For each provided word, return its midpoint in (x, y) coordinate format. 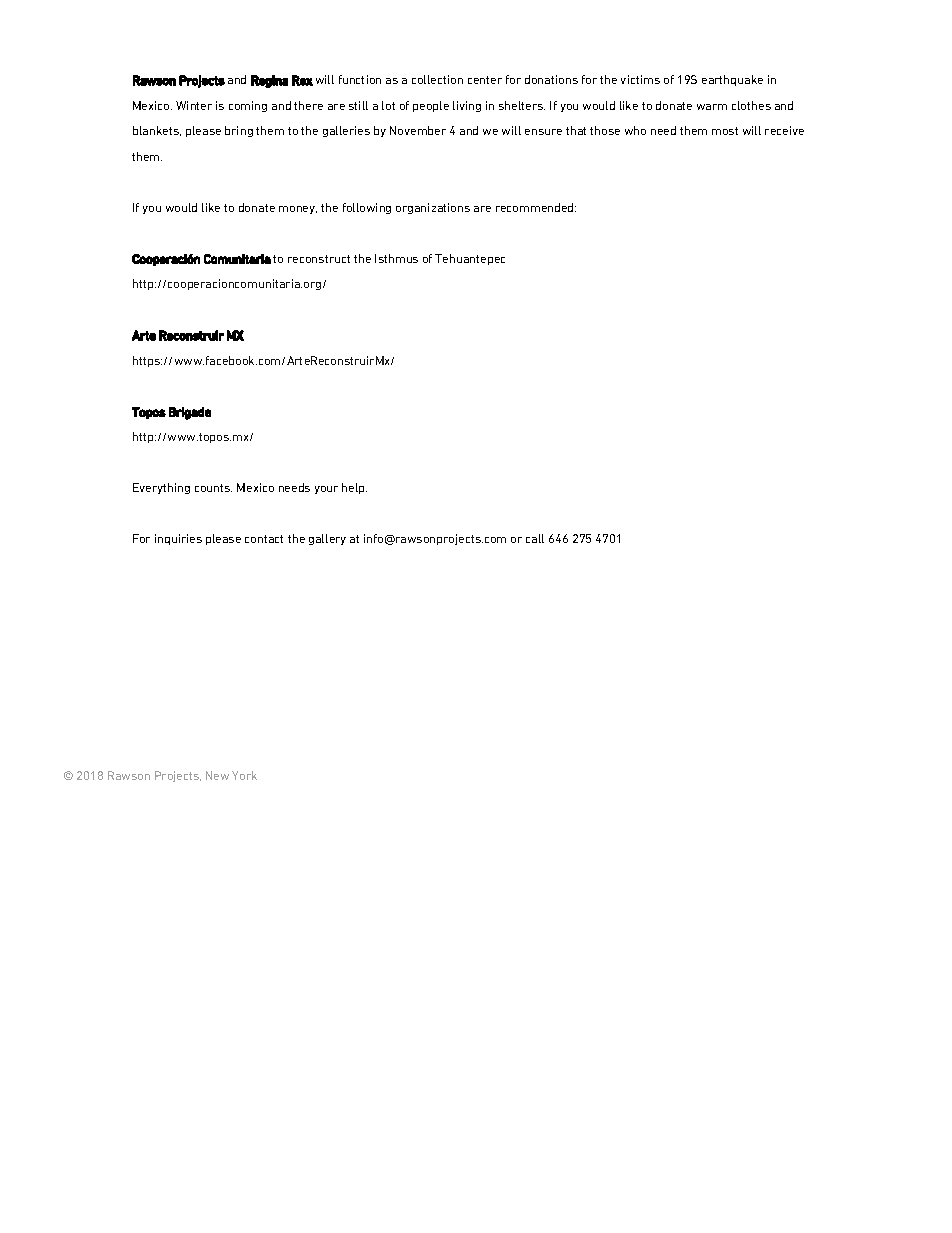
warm (712, 107)
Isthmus (396, 258)
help (354, 488)
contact (264, 539)
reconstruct (319, 259)
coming (248, 106)
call (535, 538)
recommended (536, 207)
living (467, 106)
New (217, 775)
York (244, 775)
